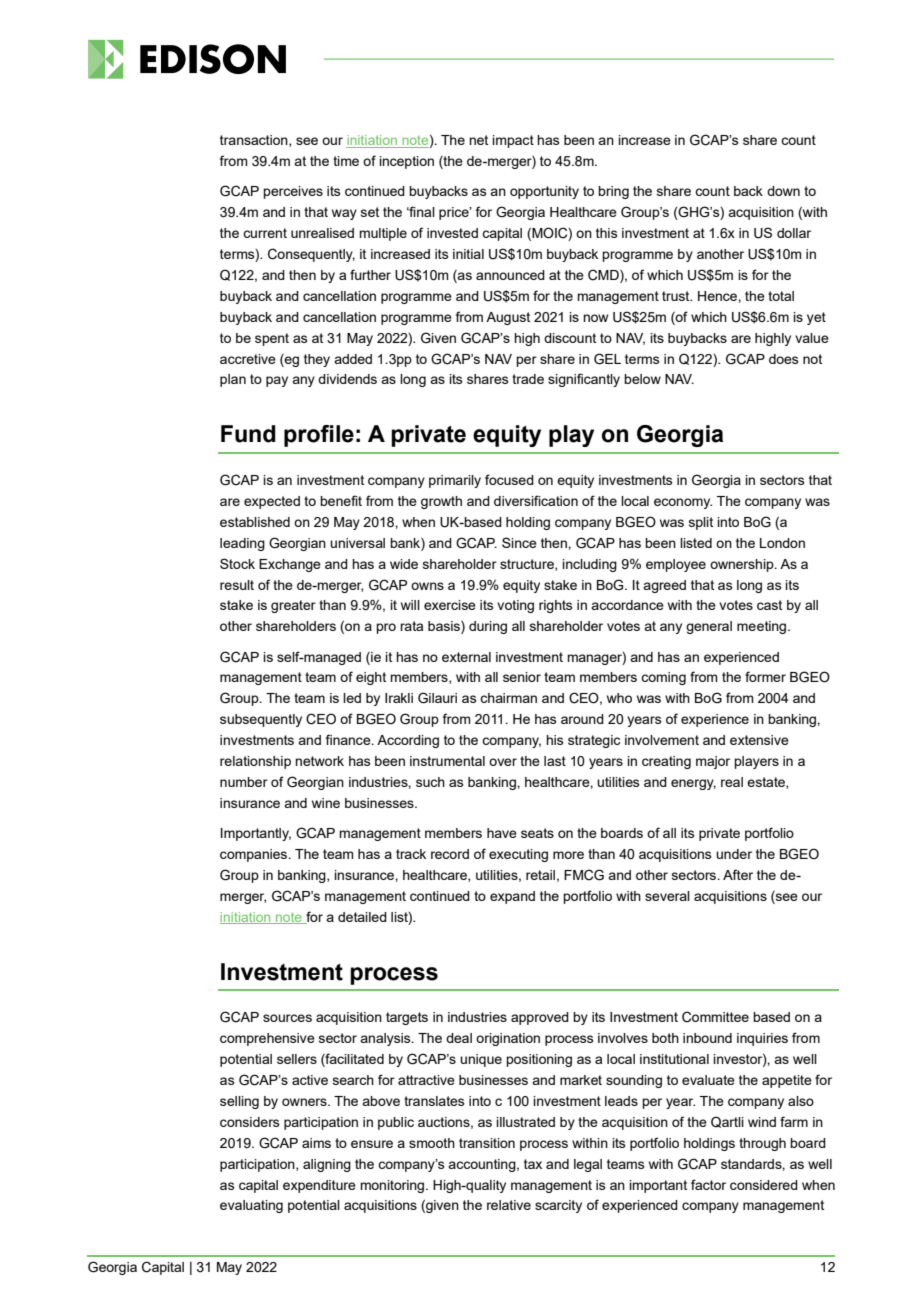  What do you see at coordinates (783, 191) in the screenshot?
I see `down` at bounding box center [783, 191].
